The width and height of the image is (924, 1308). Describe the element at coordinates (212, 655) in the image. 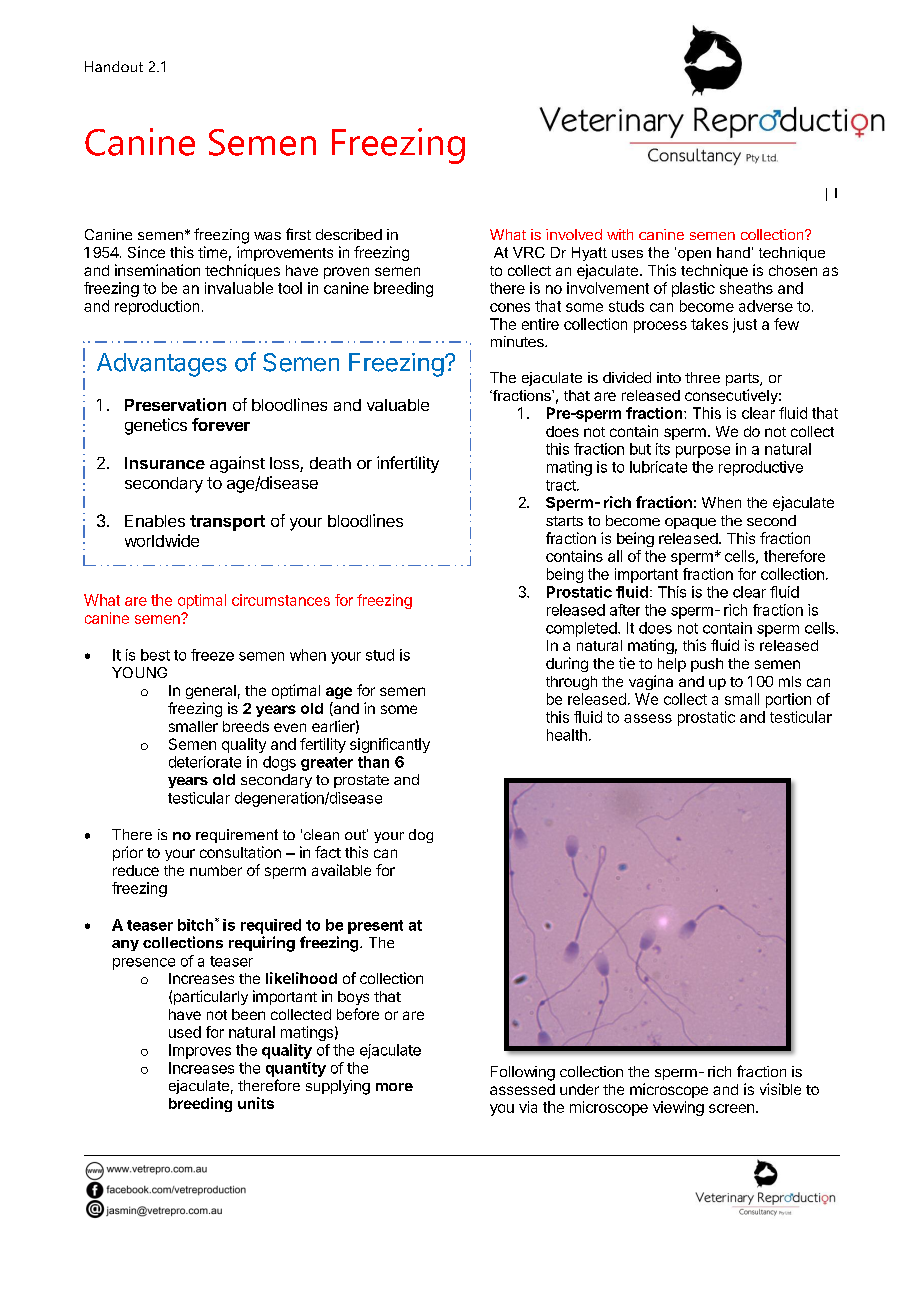

I see `freeze` at that location.
